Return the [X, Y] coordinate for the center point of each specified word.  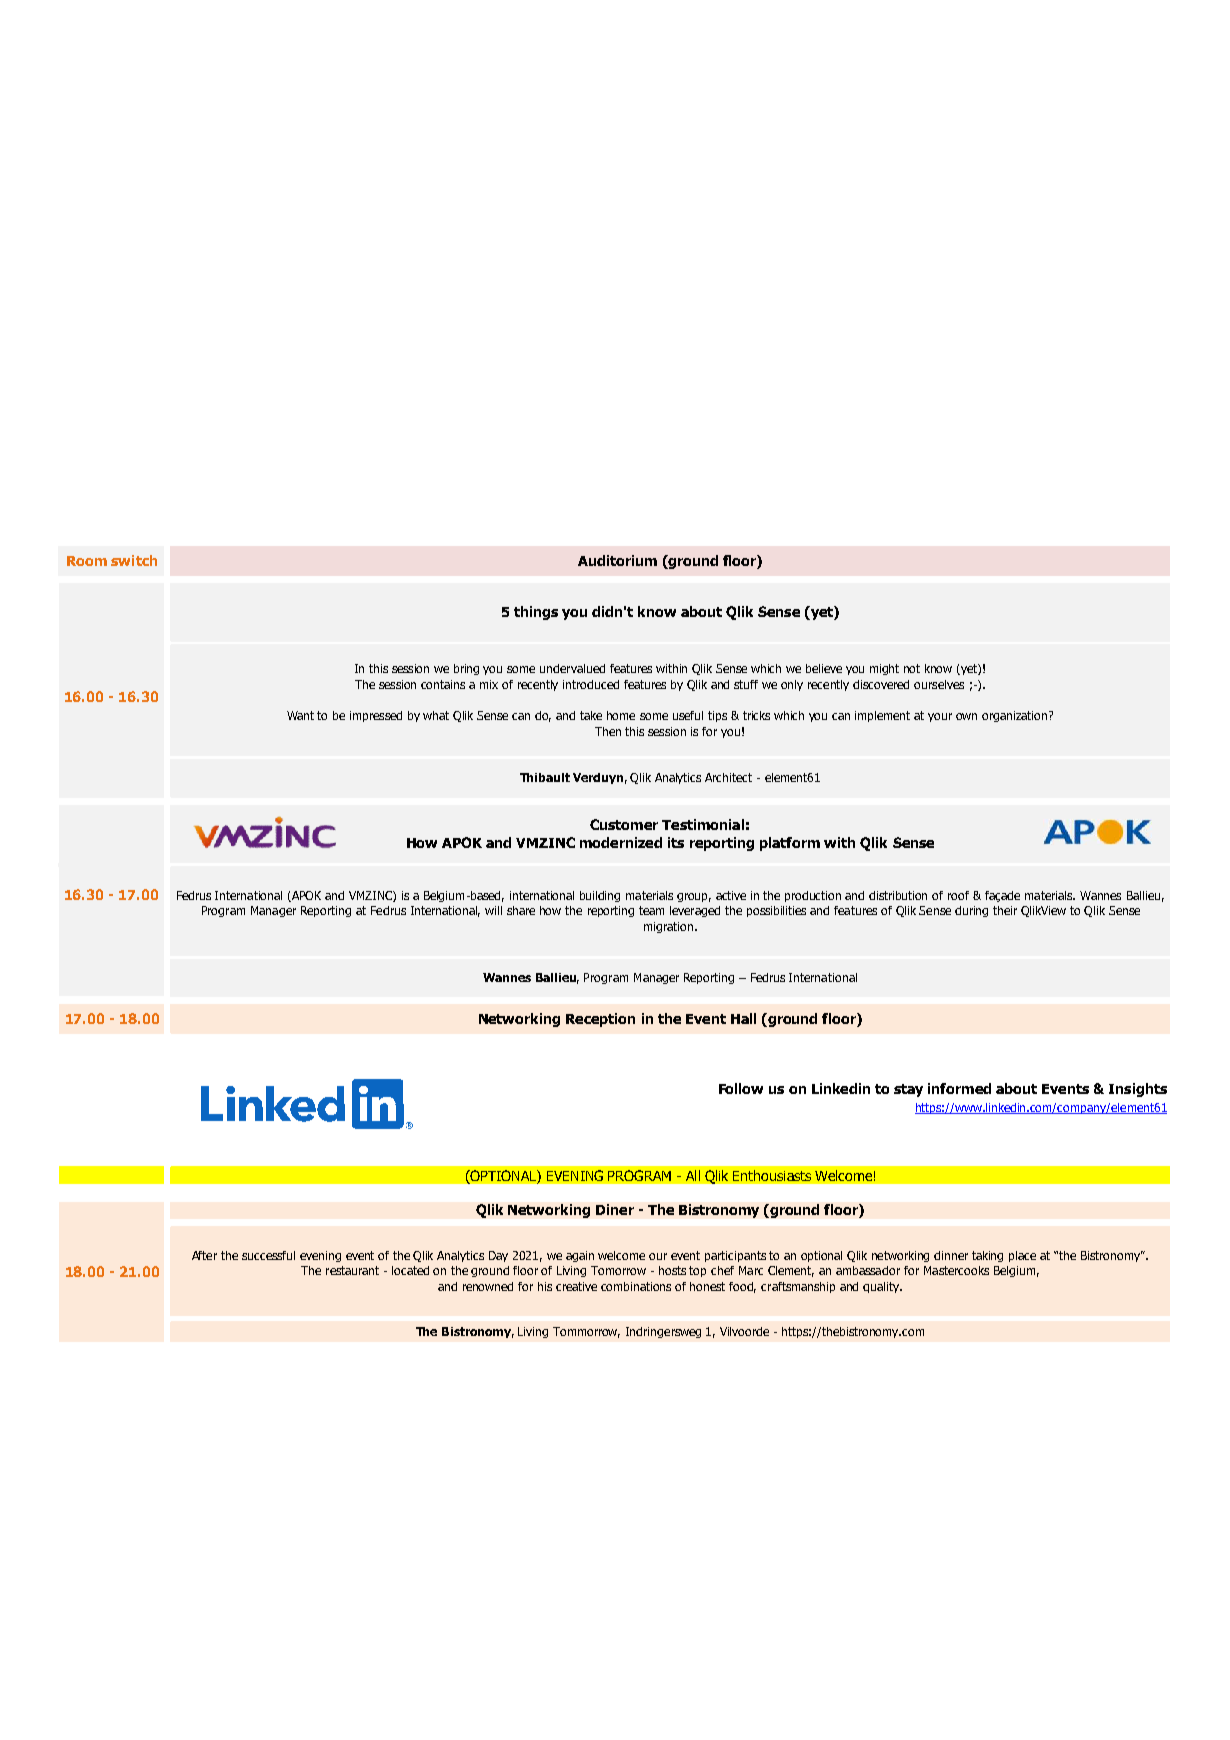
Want [300, 715]
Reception [600, 1020]
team [651, 910]
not [912, 668]
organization [1016, 716]
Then [608, 731]
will [493, 910]
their [1005, 910]
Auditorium [617, 560]
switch [134, 560]
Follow [741, 1088]
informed [959, 1088]
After [204, 1255]
